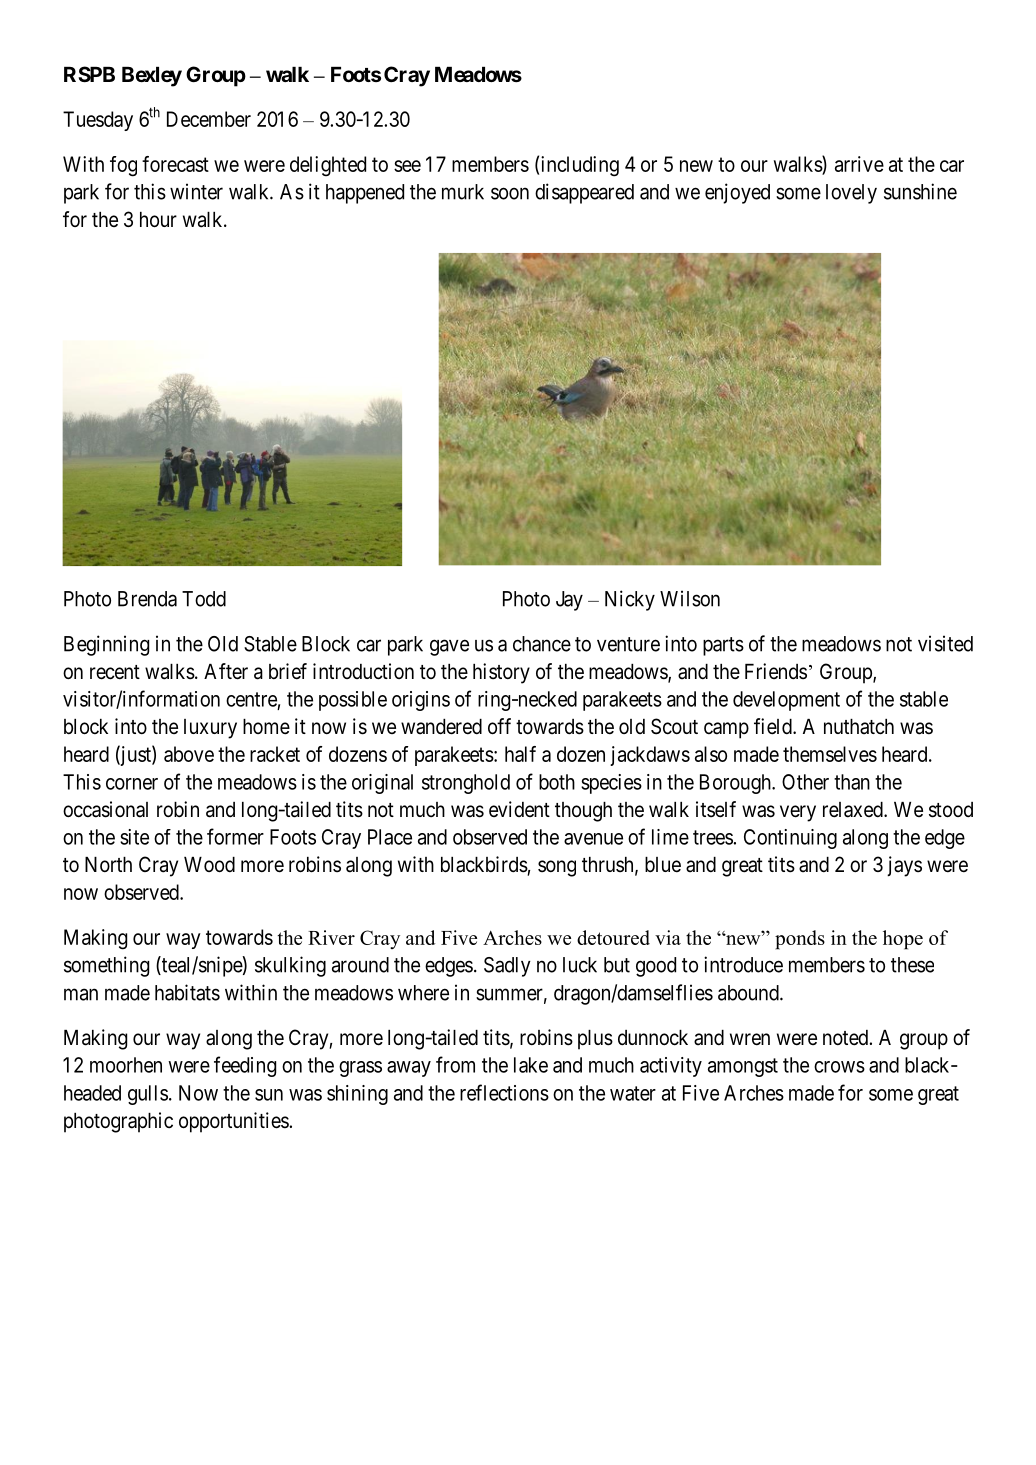 The width and height of the screenshot is (1036, 1465). Describe the element at coordinates (839, 1067) in the screenshot. I see `crows` at that location.
